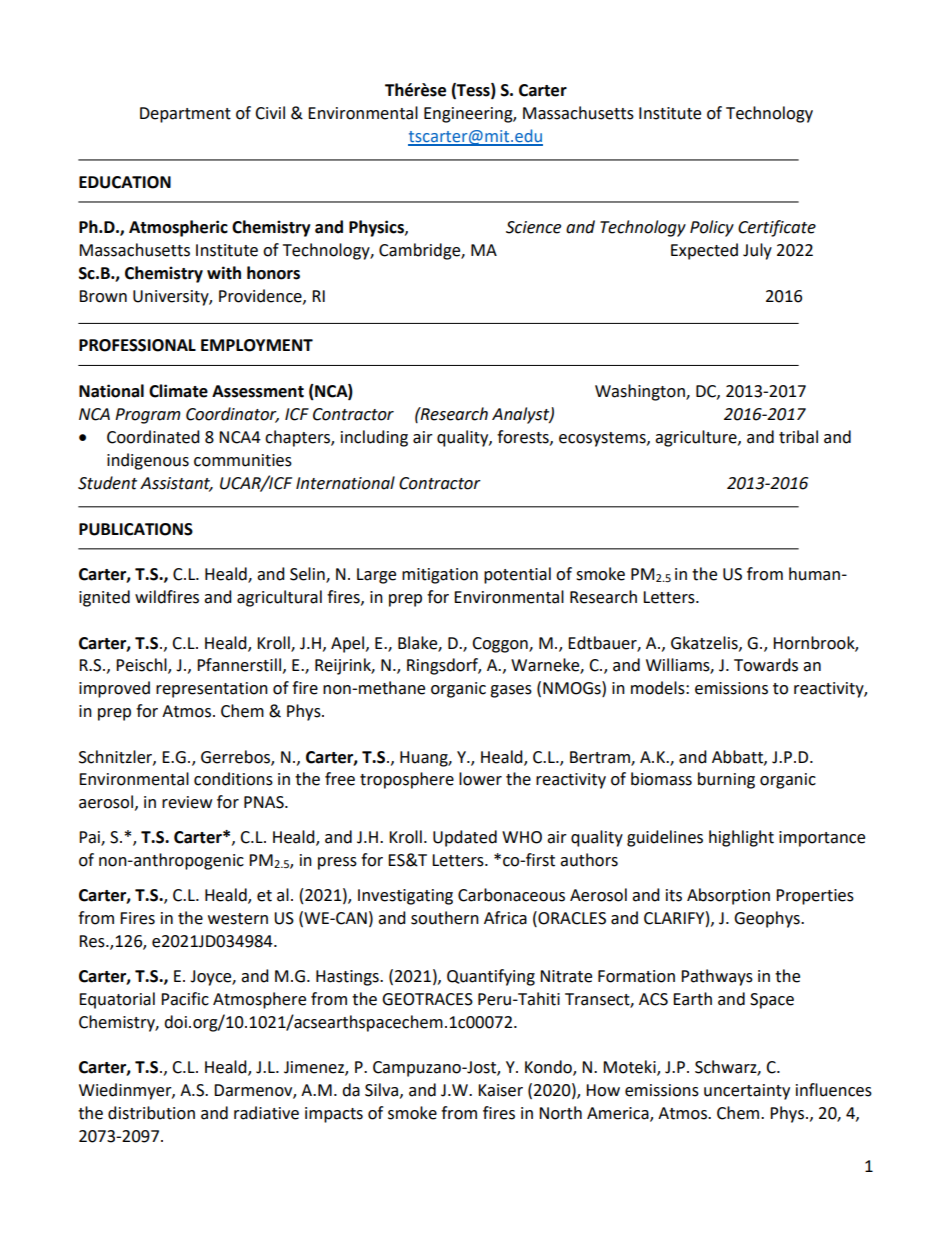 This page has width=952, height=1233. I want to click on Kaiser, so click(500, 1090).
